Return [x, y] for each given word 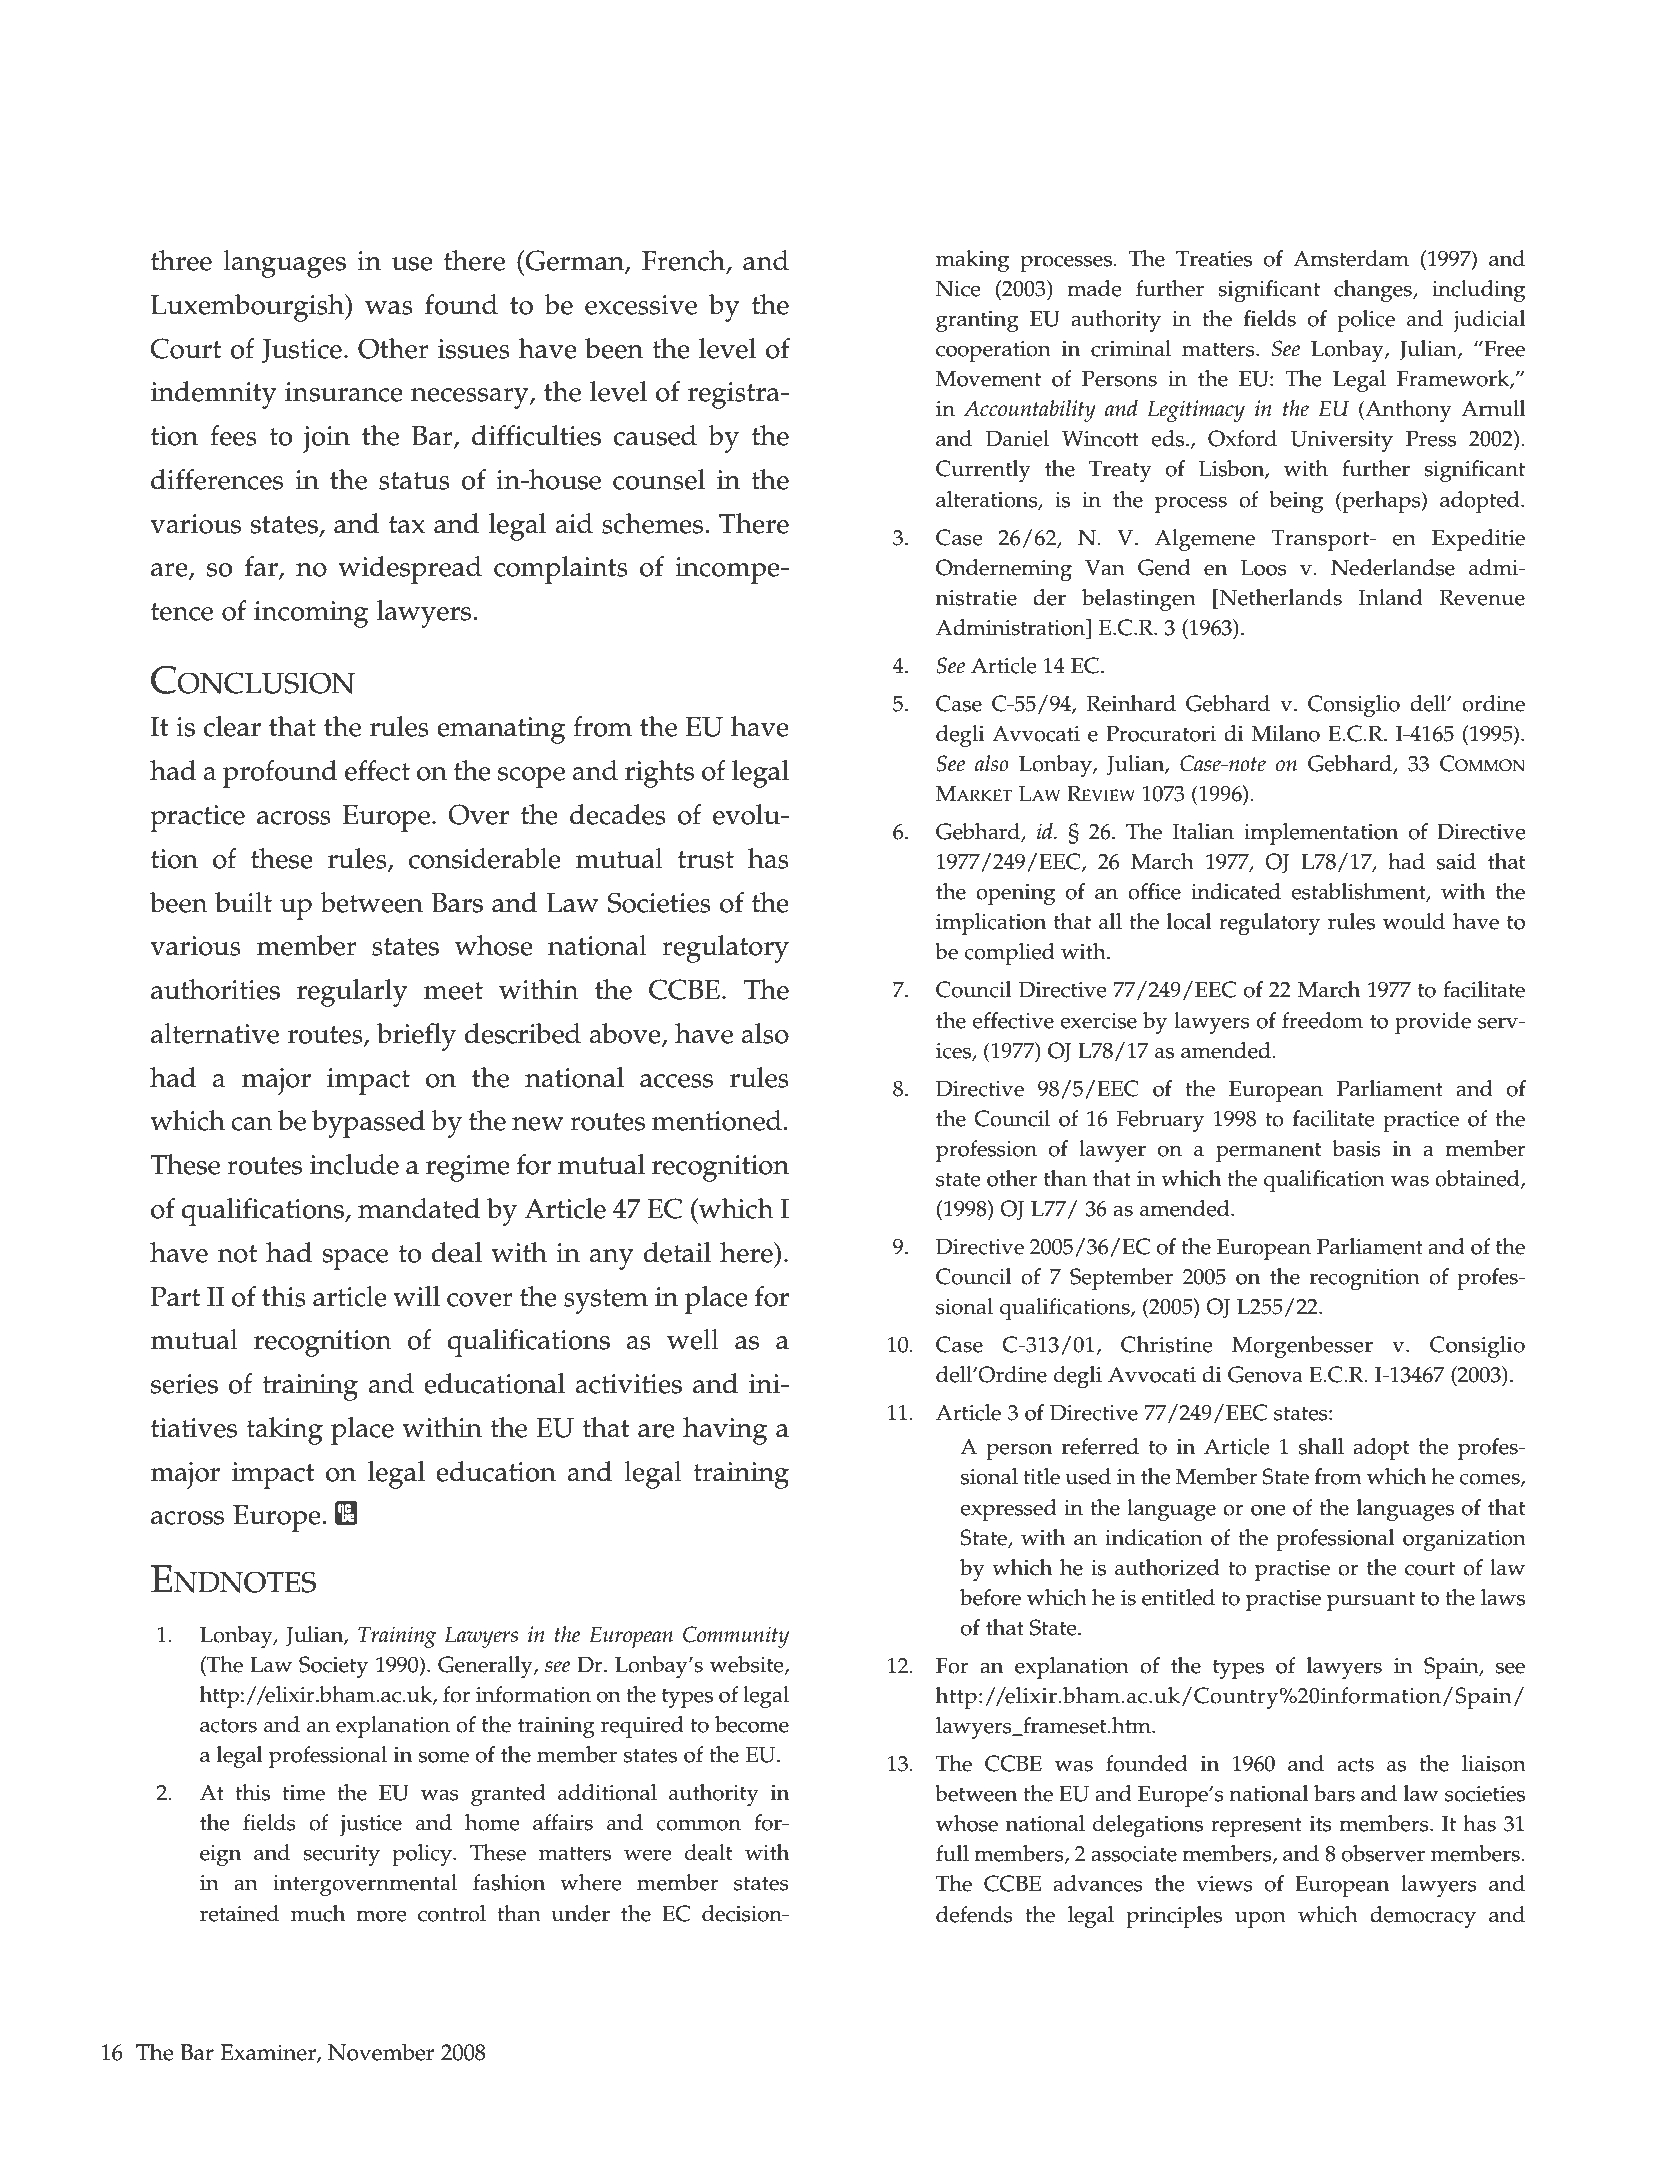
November [381, 2052]
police [1366, 321]
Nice [958, 289]
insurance [344, 392]
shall [1321, 1446]
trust [706, 860]
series [184, 1384]
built [243, 902]
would [1414, 921]
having [725, 1431]
